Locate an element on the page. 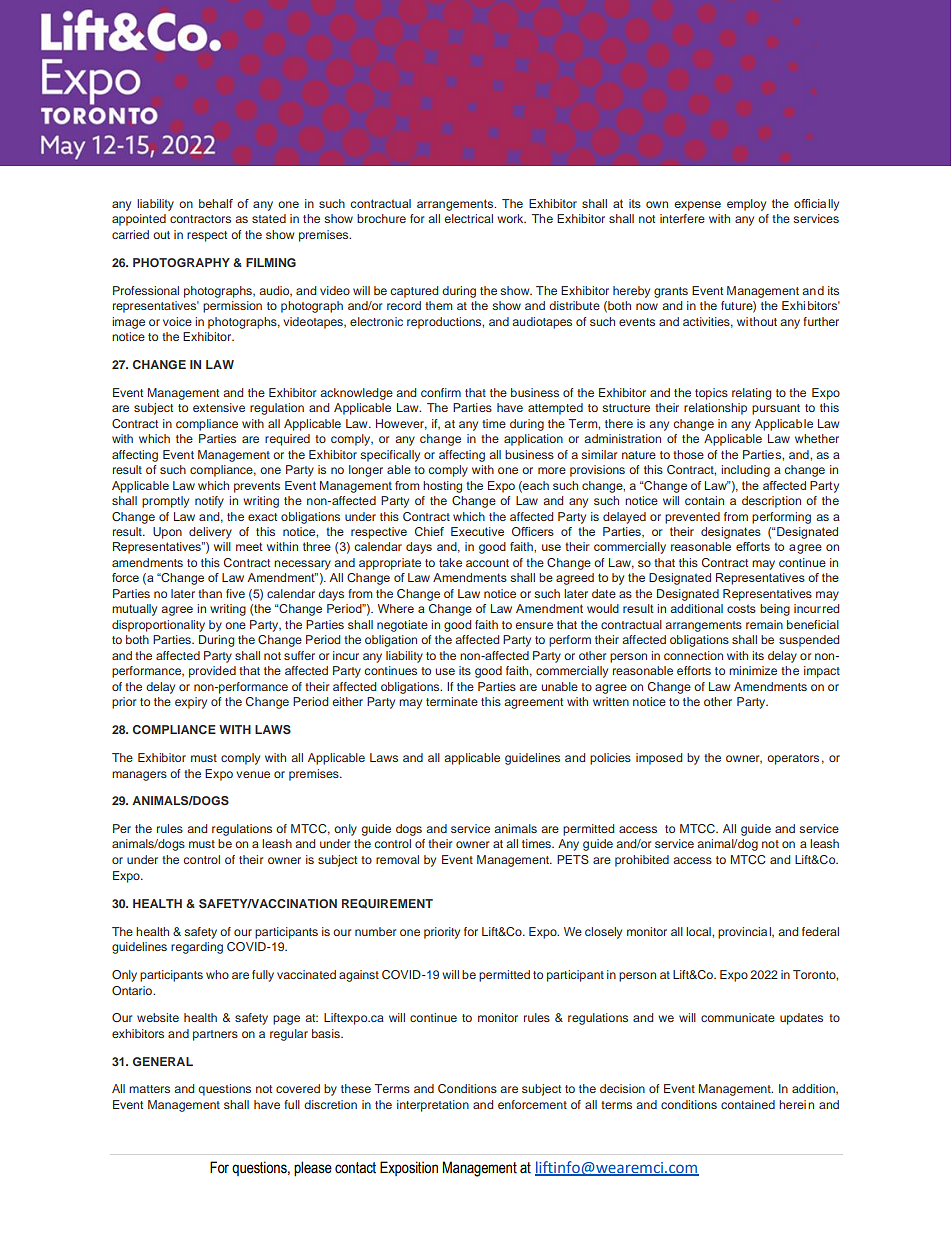  prohibited is located at coordinates (642, 861).
